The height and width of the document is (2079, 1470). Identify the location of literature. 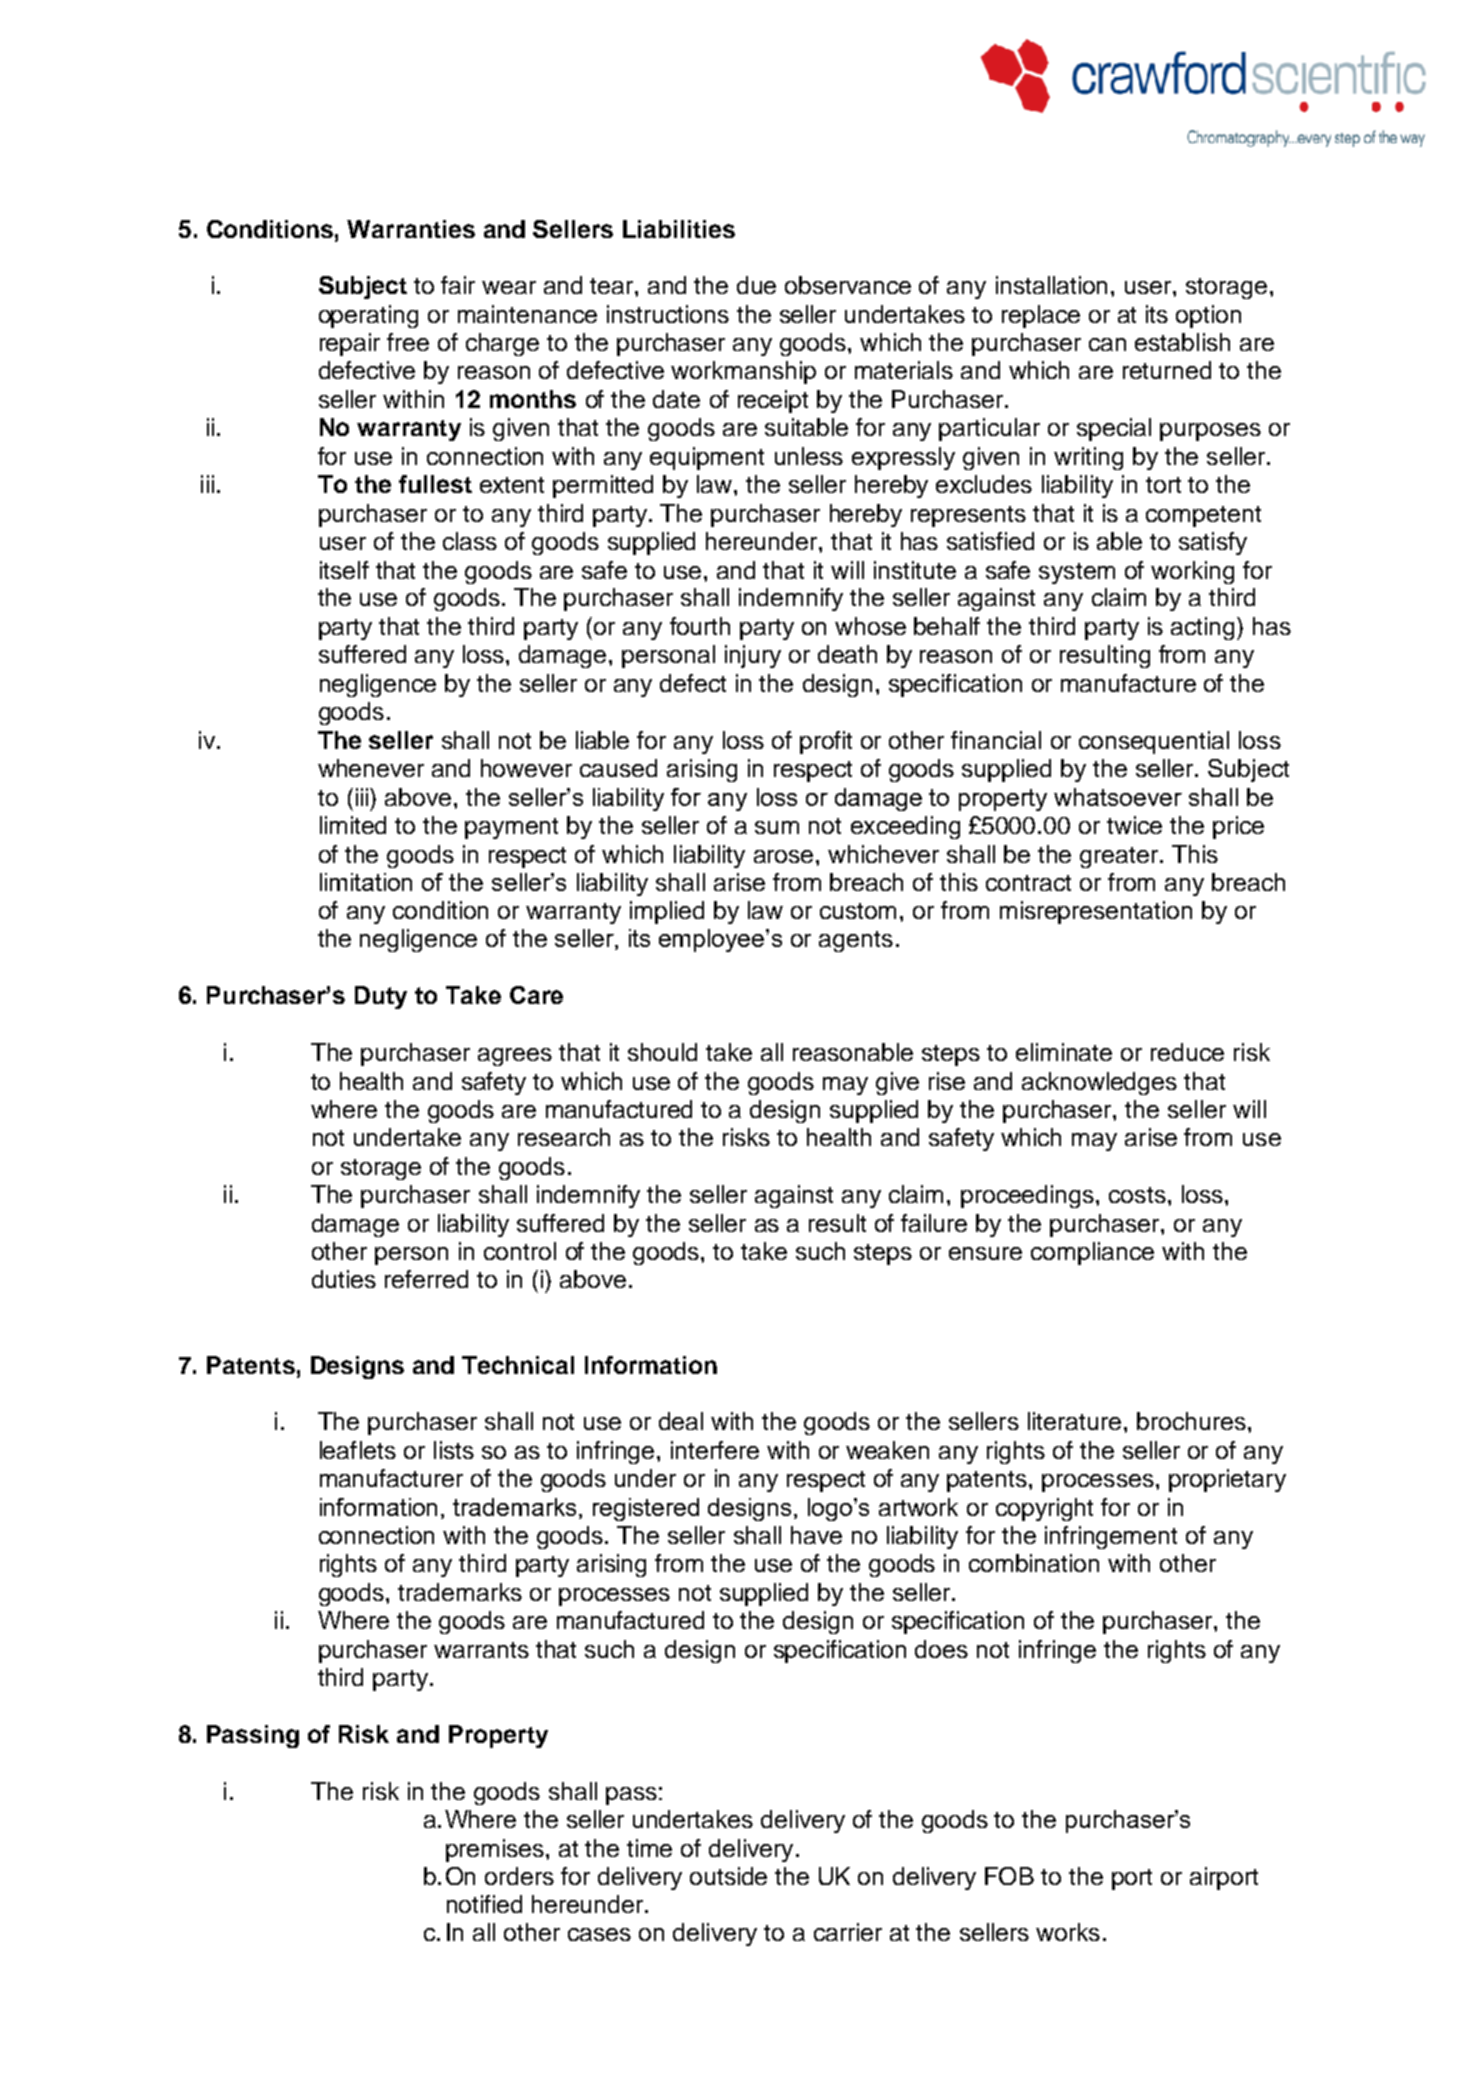
(1074, 1421).
